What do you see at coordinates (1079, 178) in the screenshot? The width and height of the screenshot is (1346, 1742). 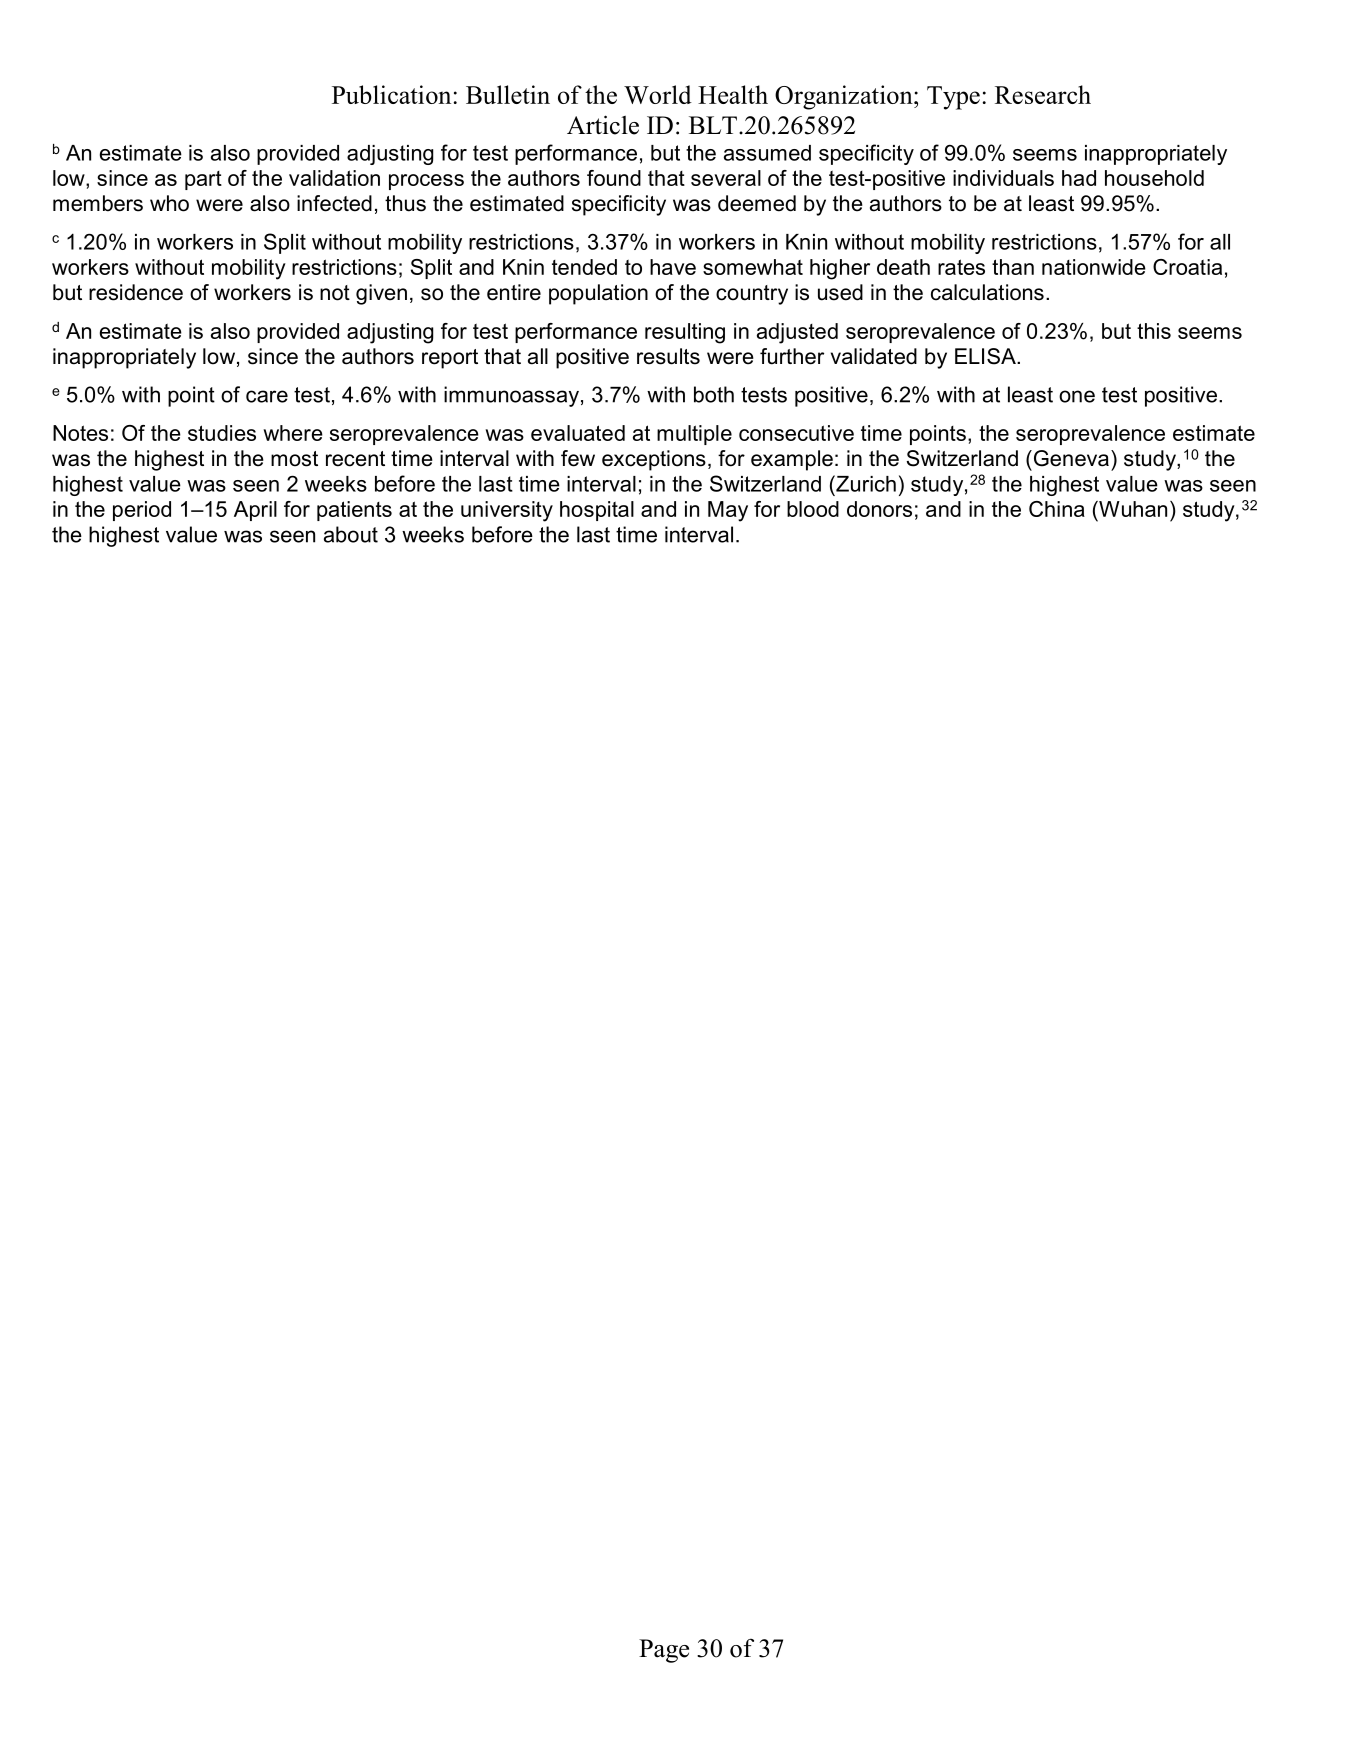 I see `had` at bounding box center [1079, 178].
